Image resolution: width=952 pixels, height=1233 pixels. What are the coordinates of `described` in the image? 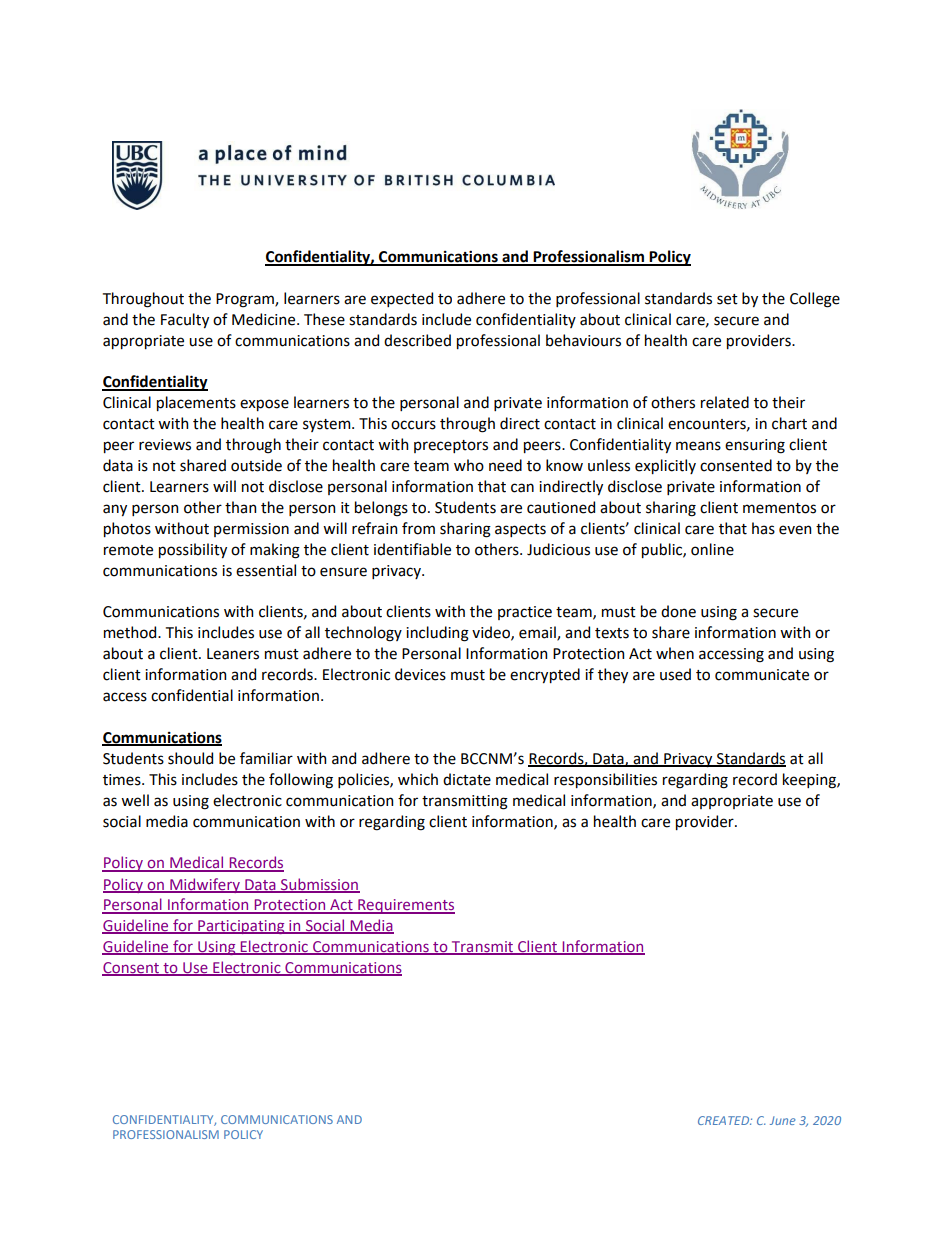 It's located at (417, 340).
